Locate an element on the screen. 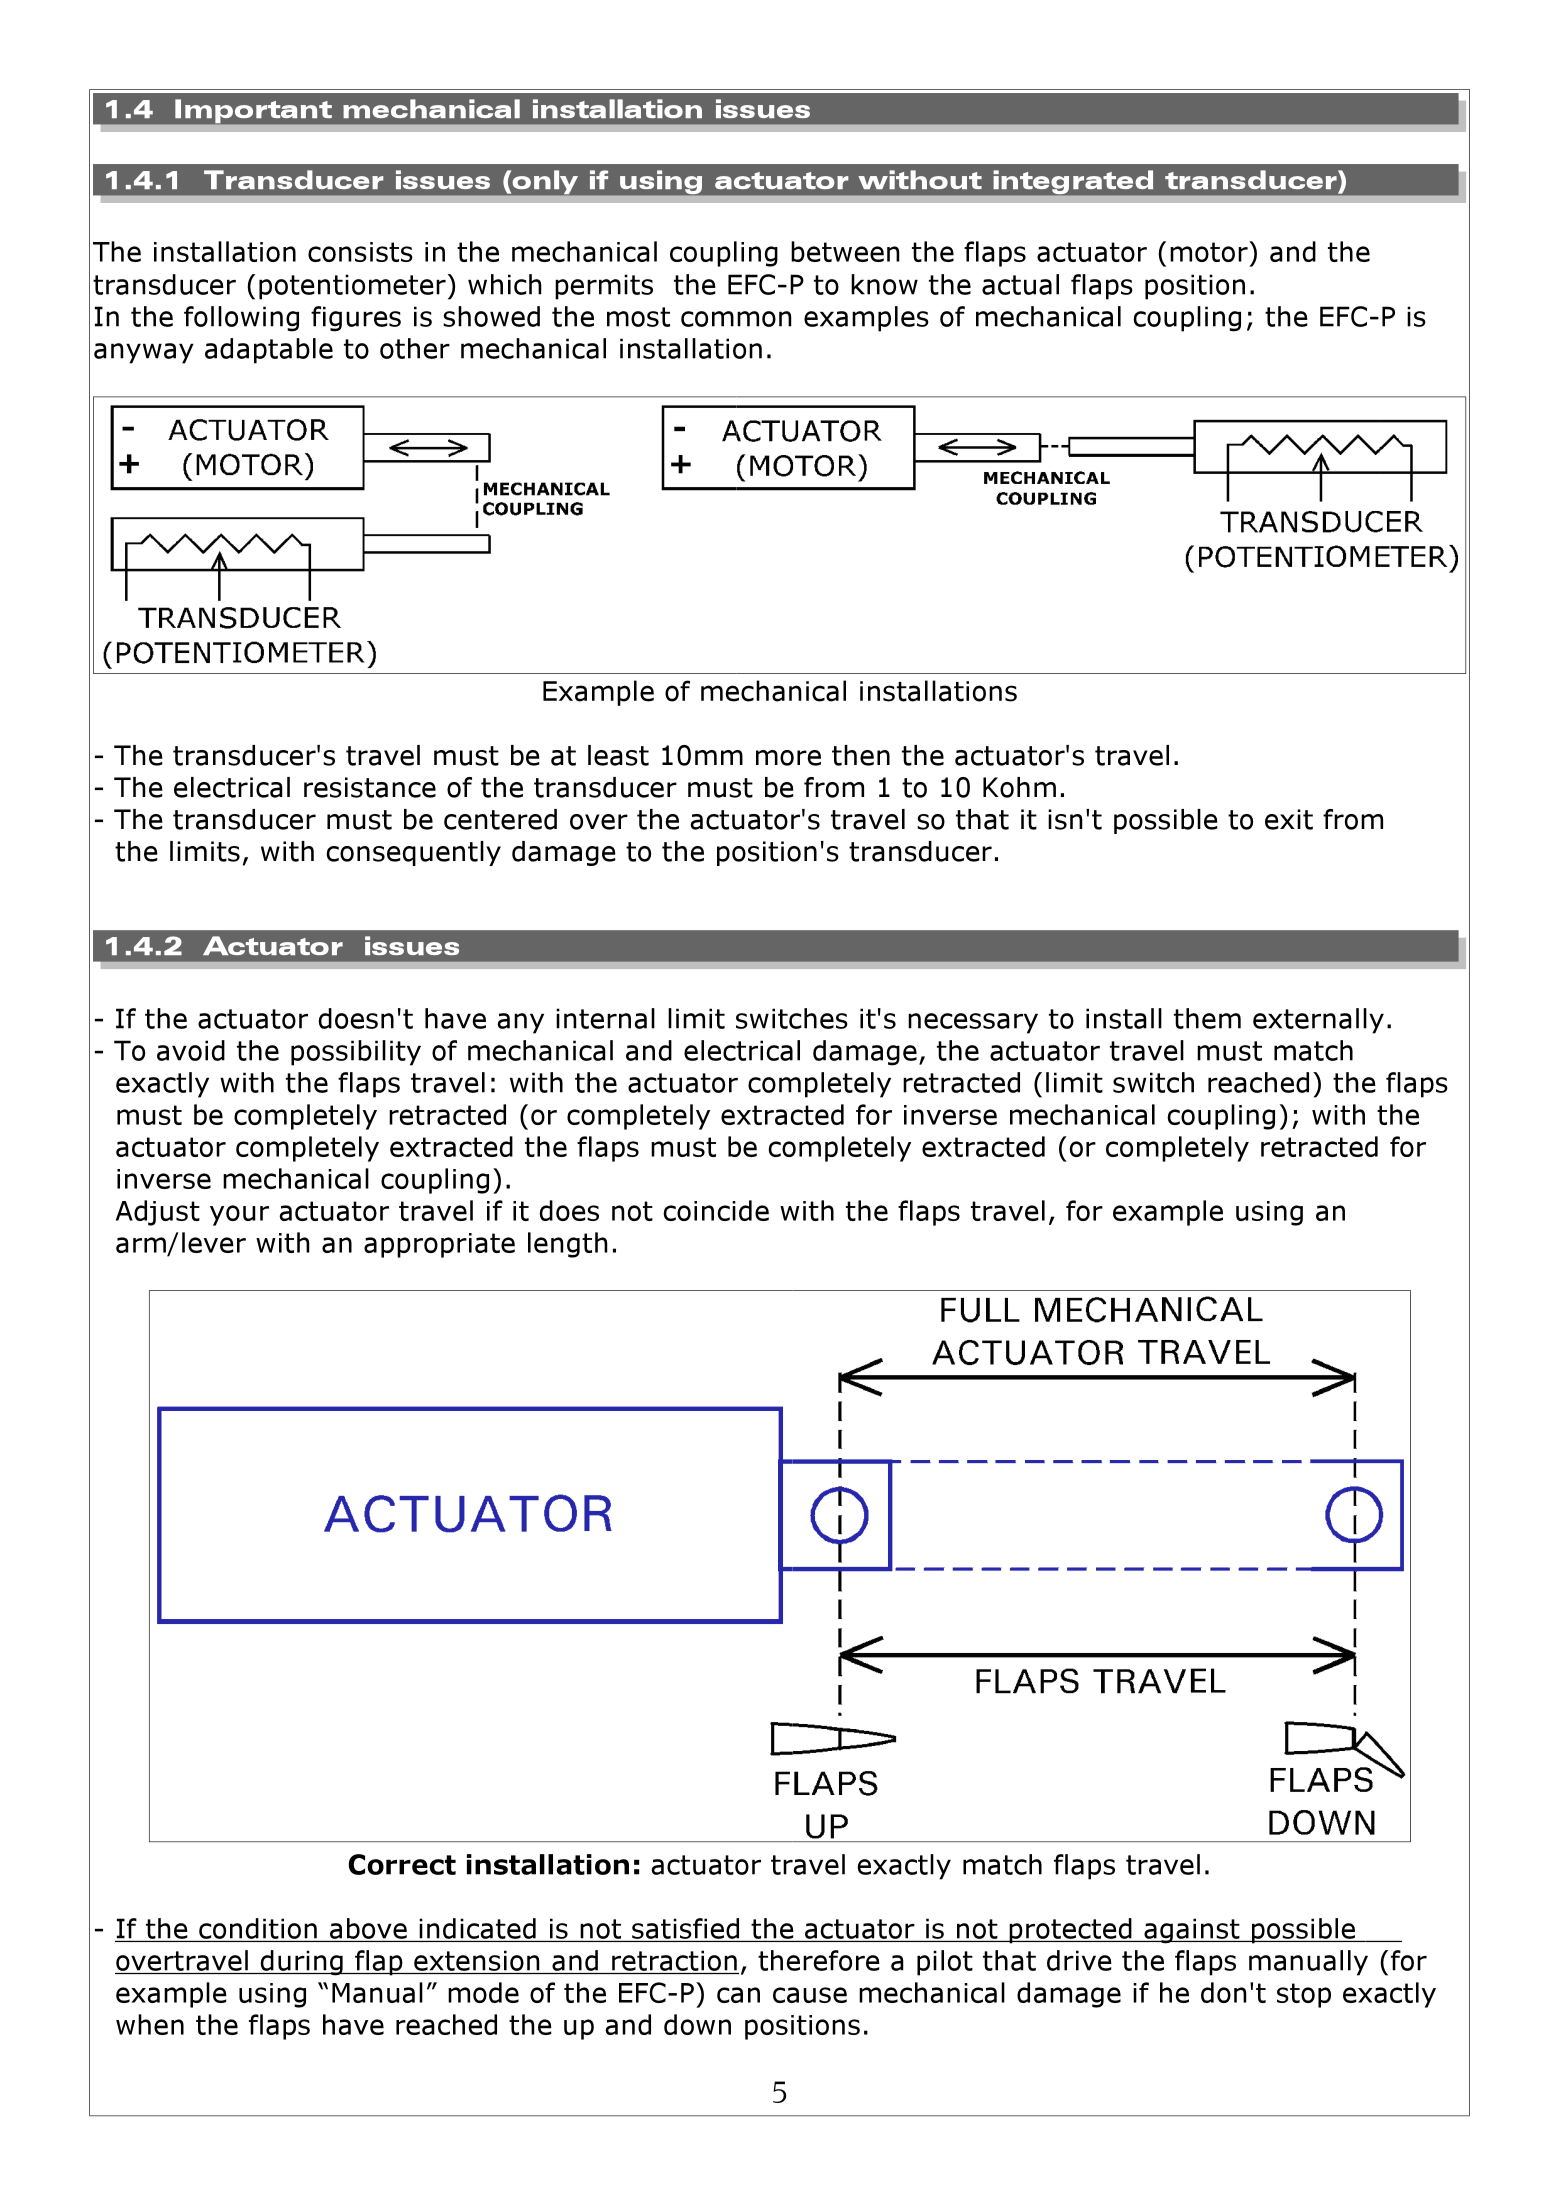  them is located at coordinates (1207, 1018).
